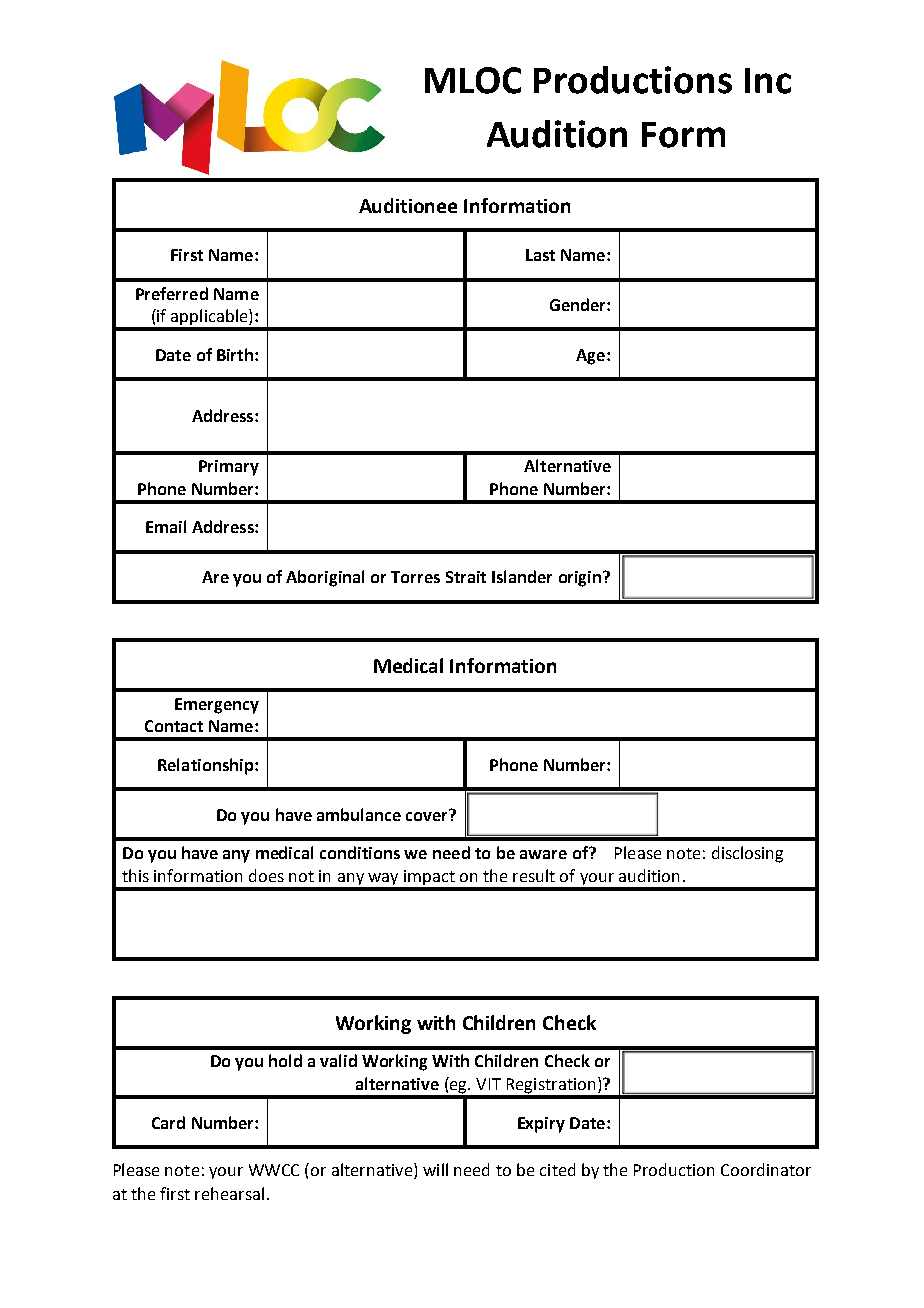 This page has width=924, height=1308. Describe the element at coordinates (766, 1169) in the page. I see `Coordinator` at that location.
